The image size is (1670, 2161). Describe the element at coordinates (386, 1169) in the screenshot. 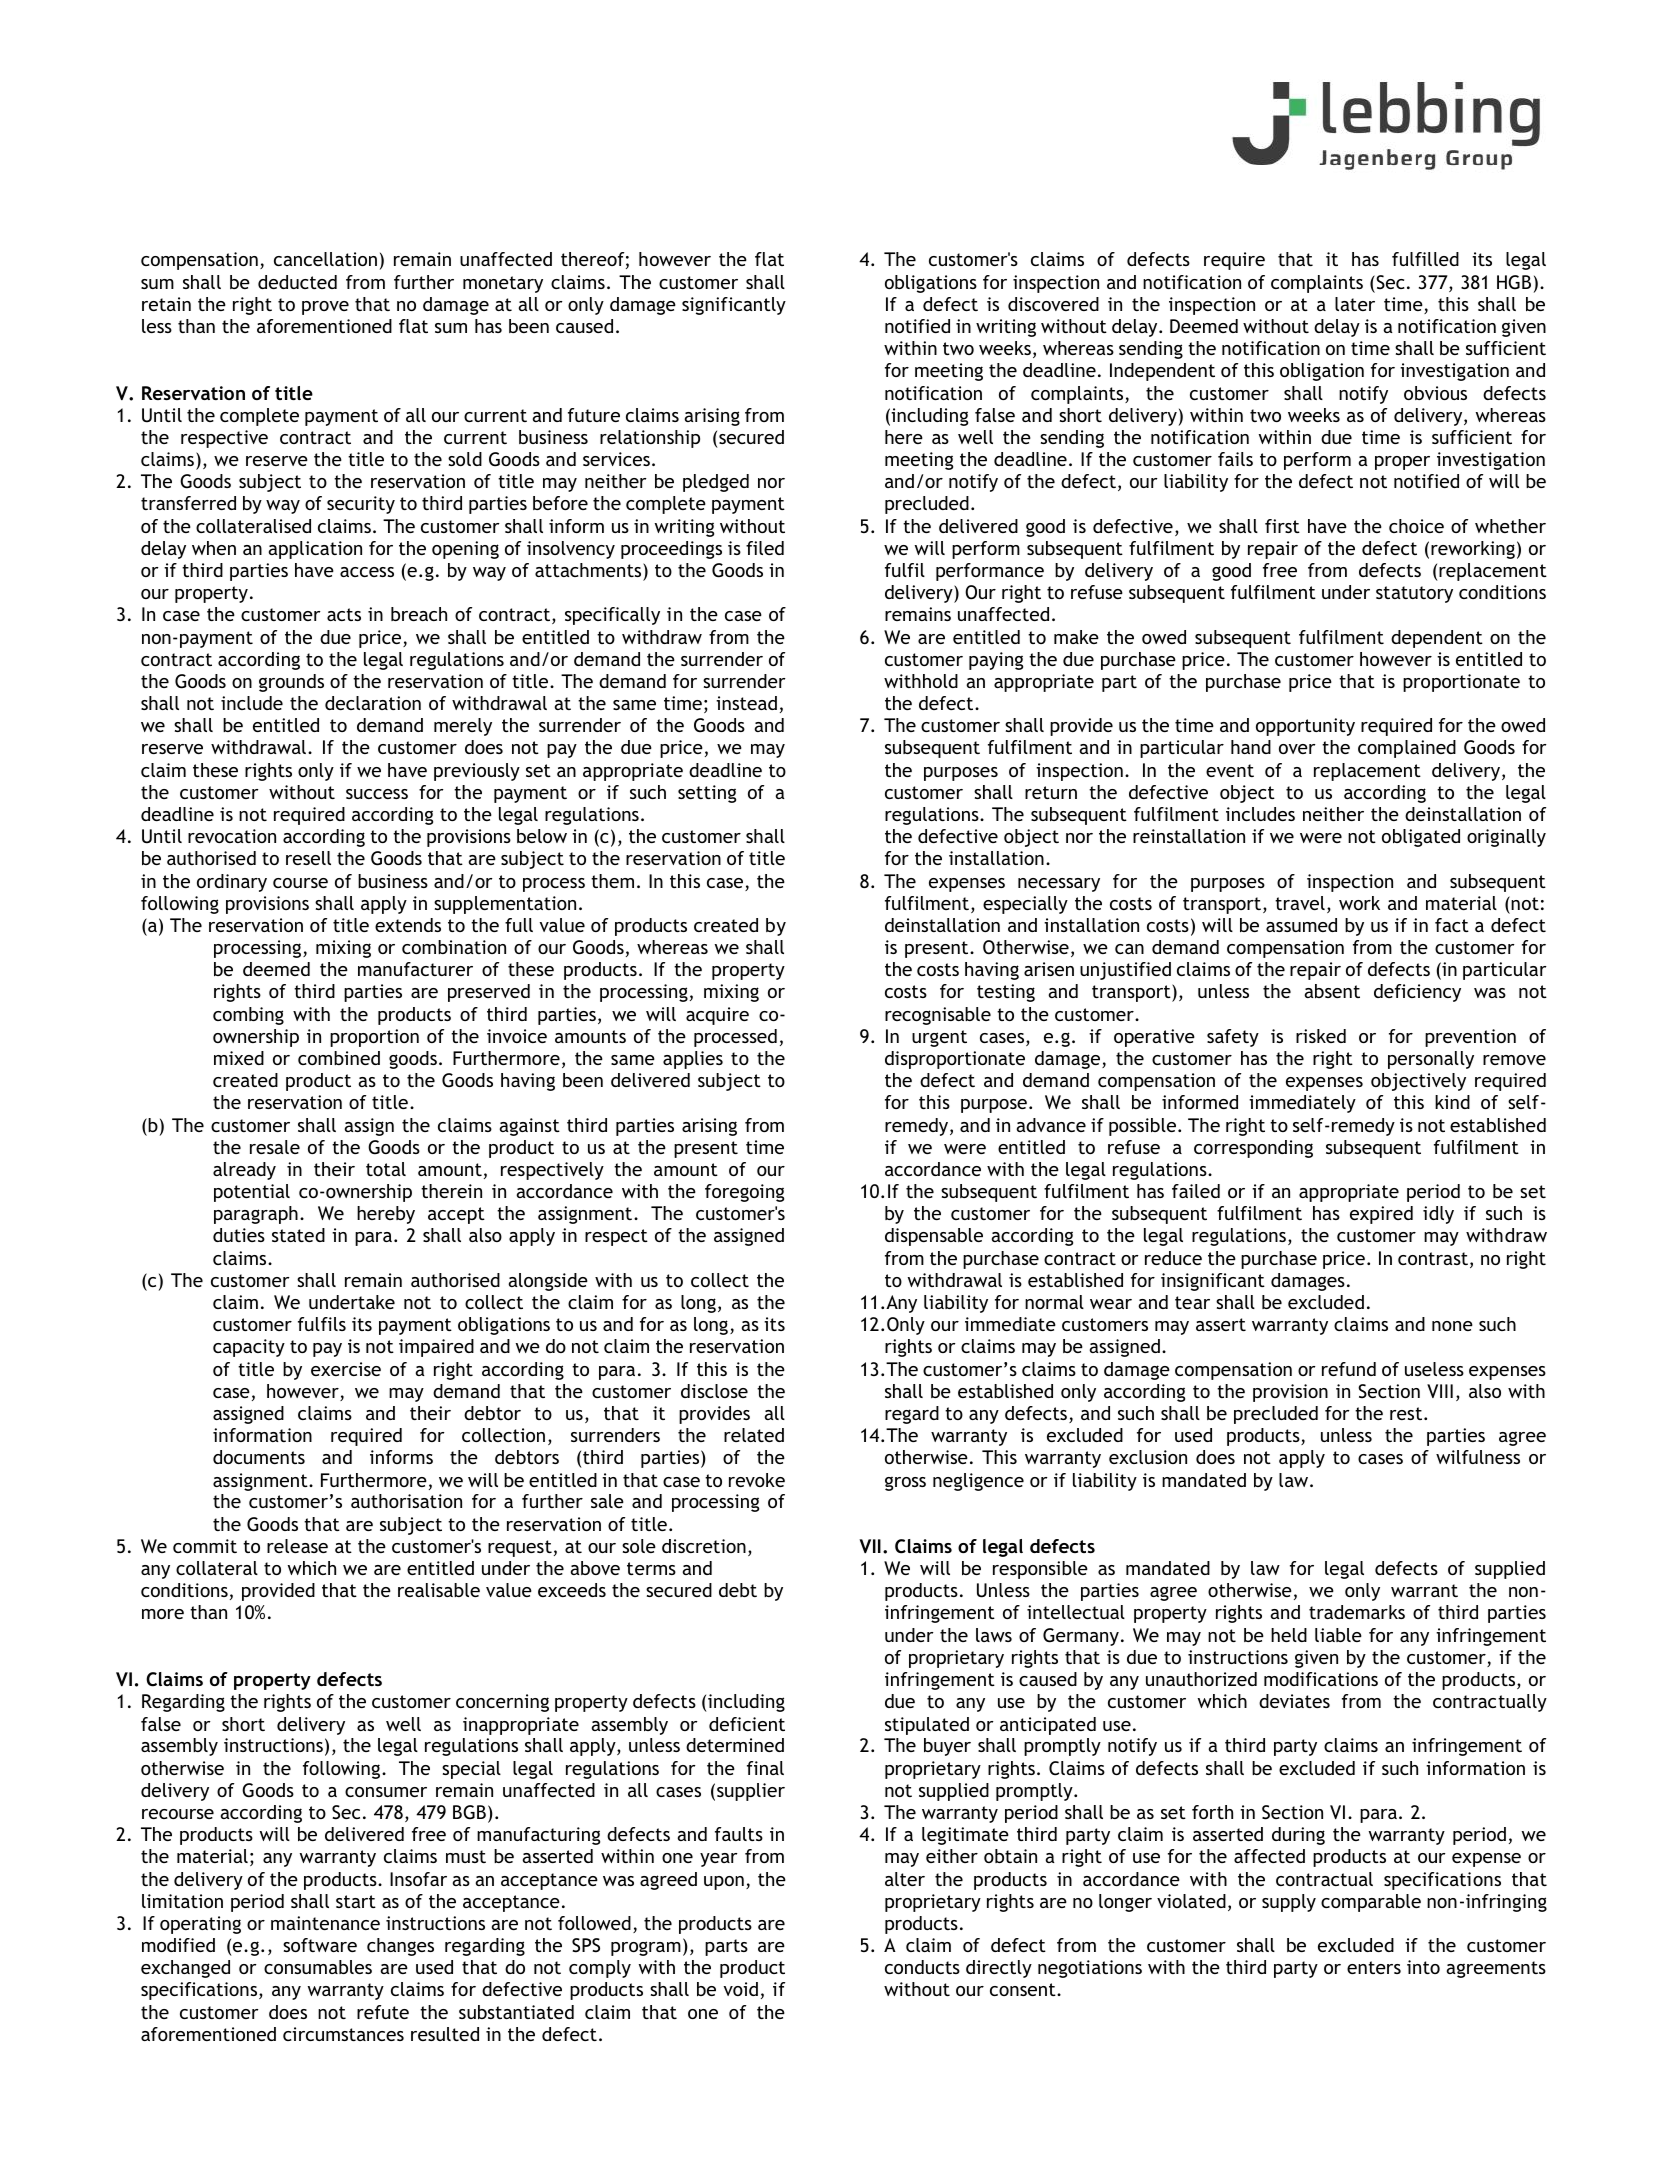

I see `total` at that location.
